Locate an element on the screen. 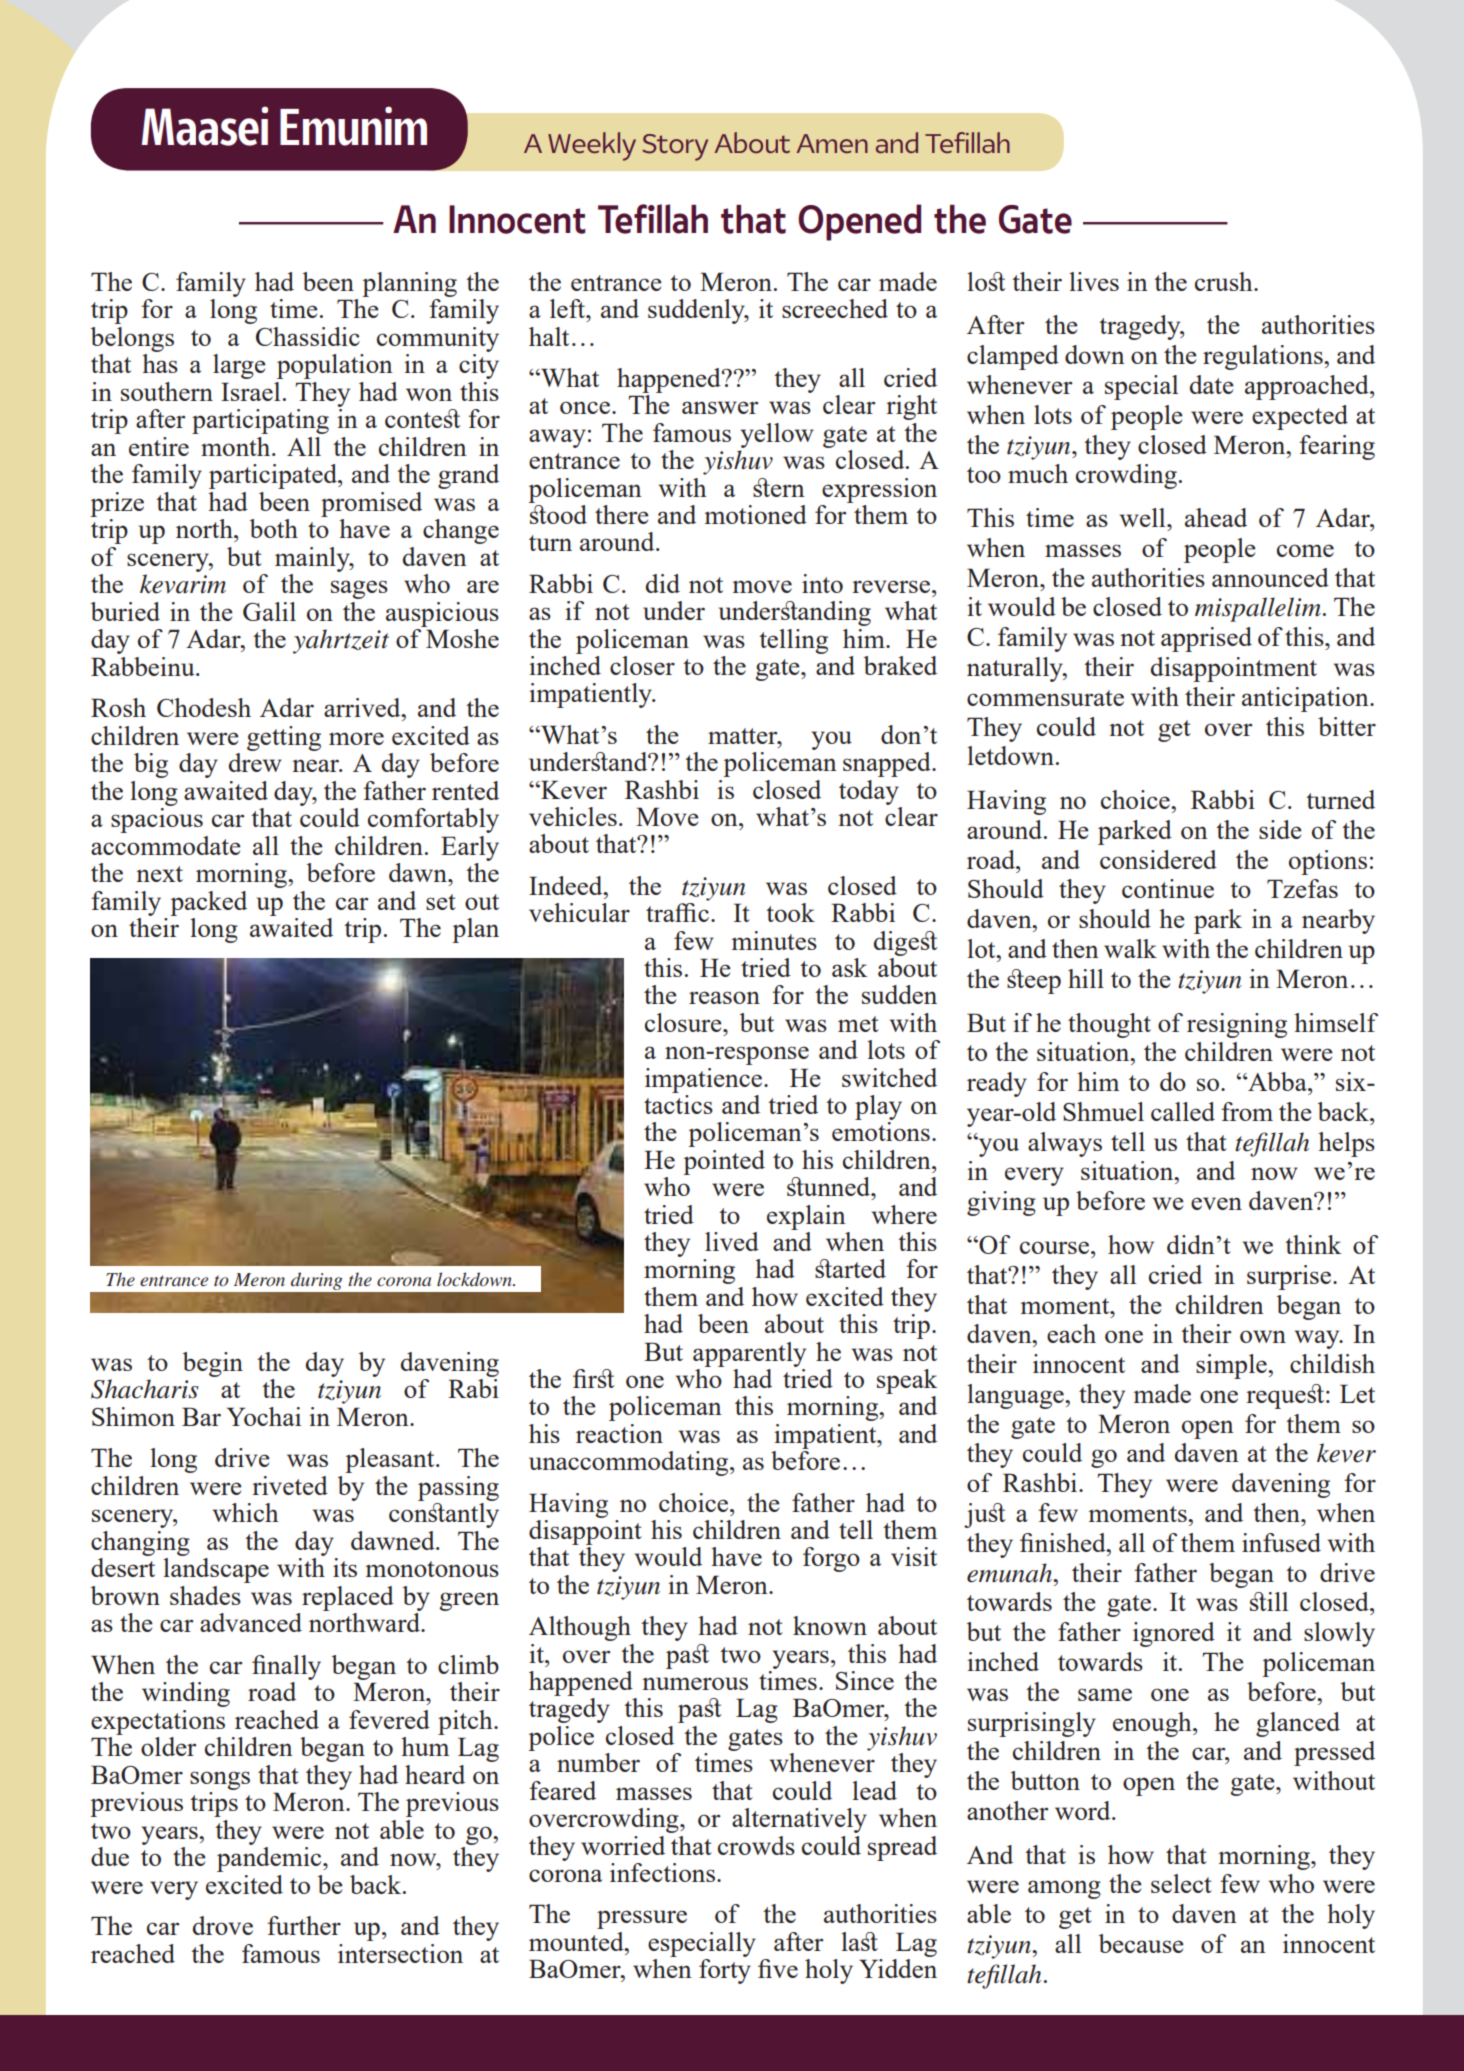 Image resolution: width=1464 pixels, height=2071 pixels. Chassidic is located at coordinates (308, 336).
